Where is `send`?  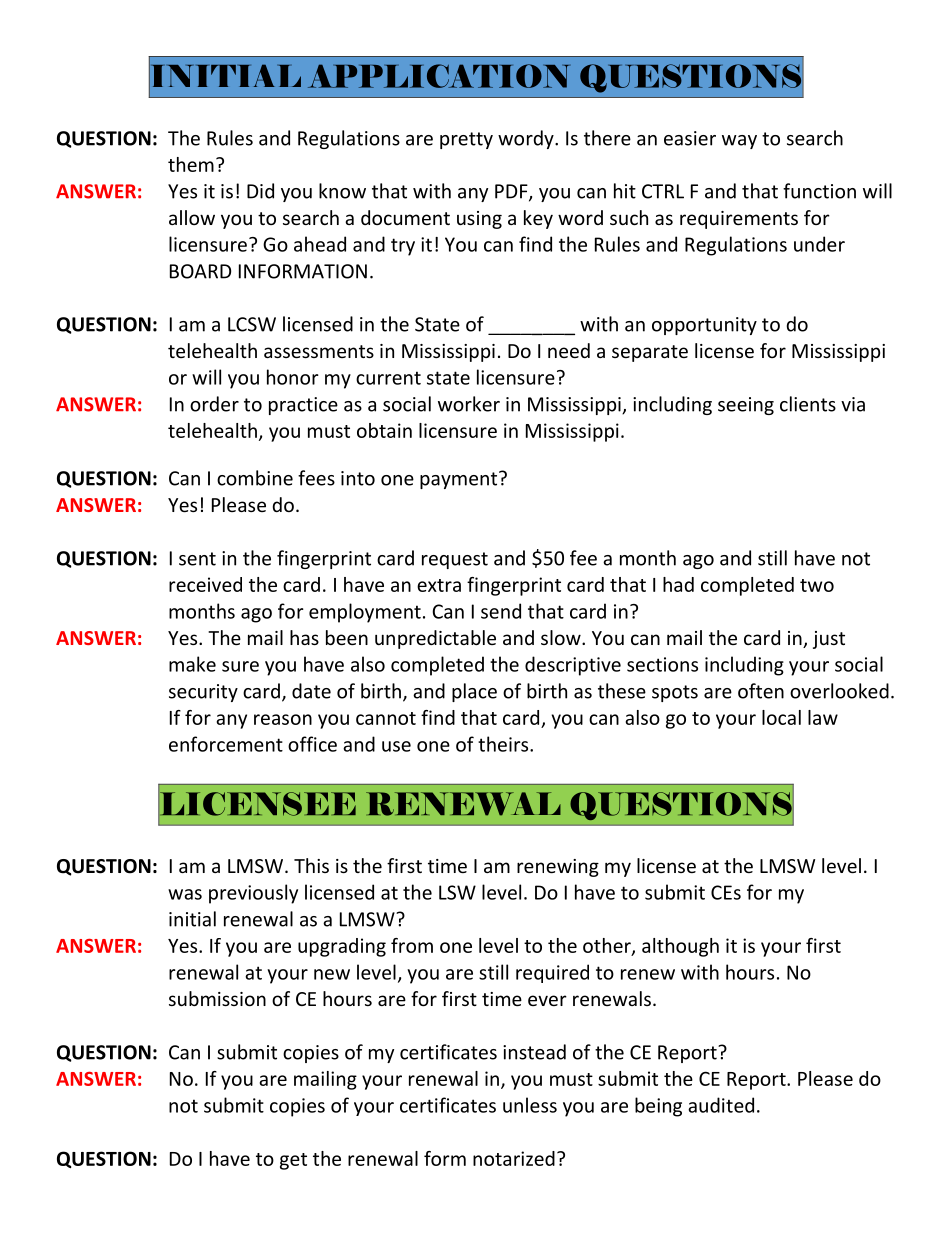
send is located at coordinates (501, 611).
